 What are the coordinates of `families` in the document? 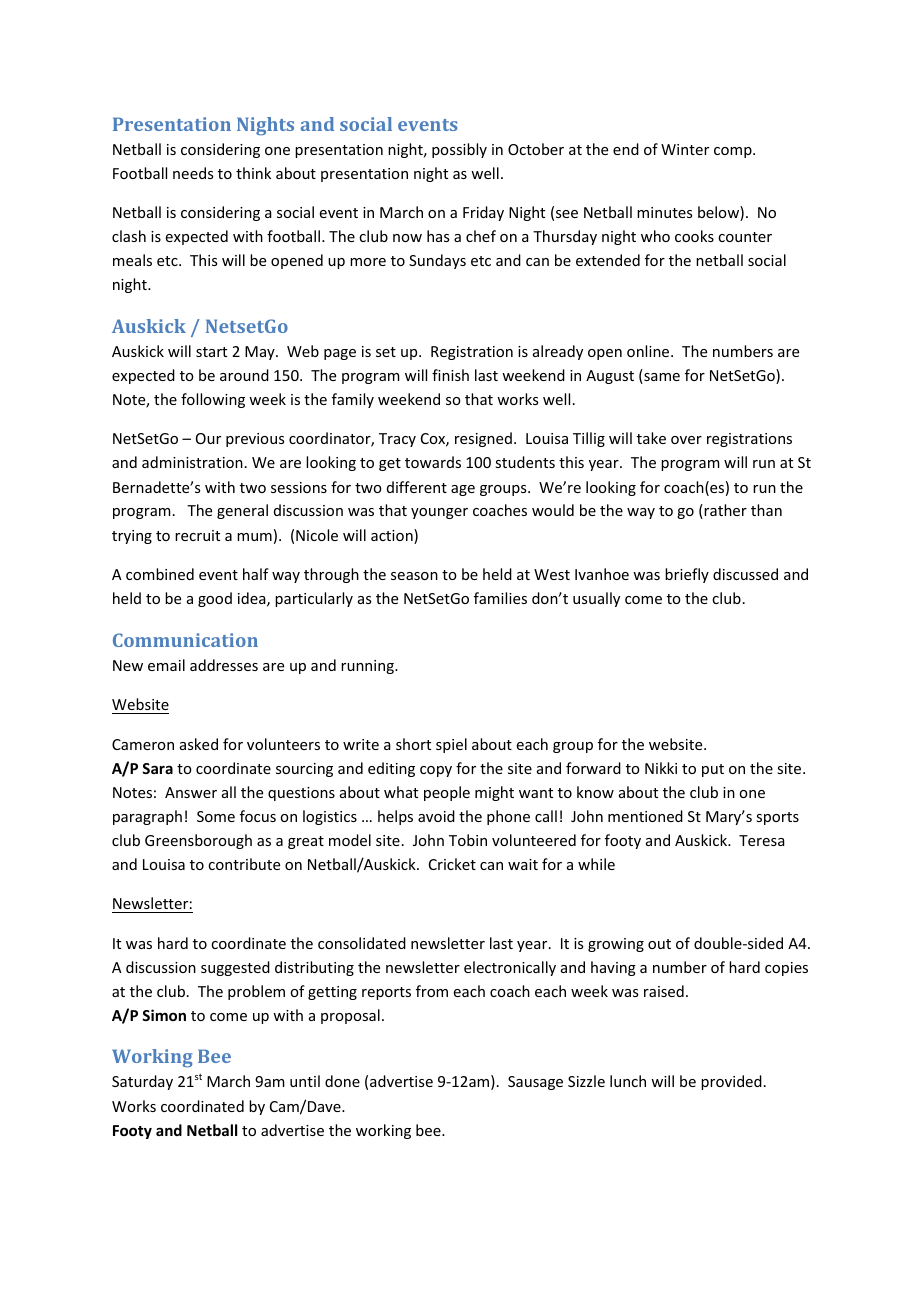 It's located at (500, 598).
